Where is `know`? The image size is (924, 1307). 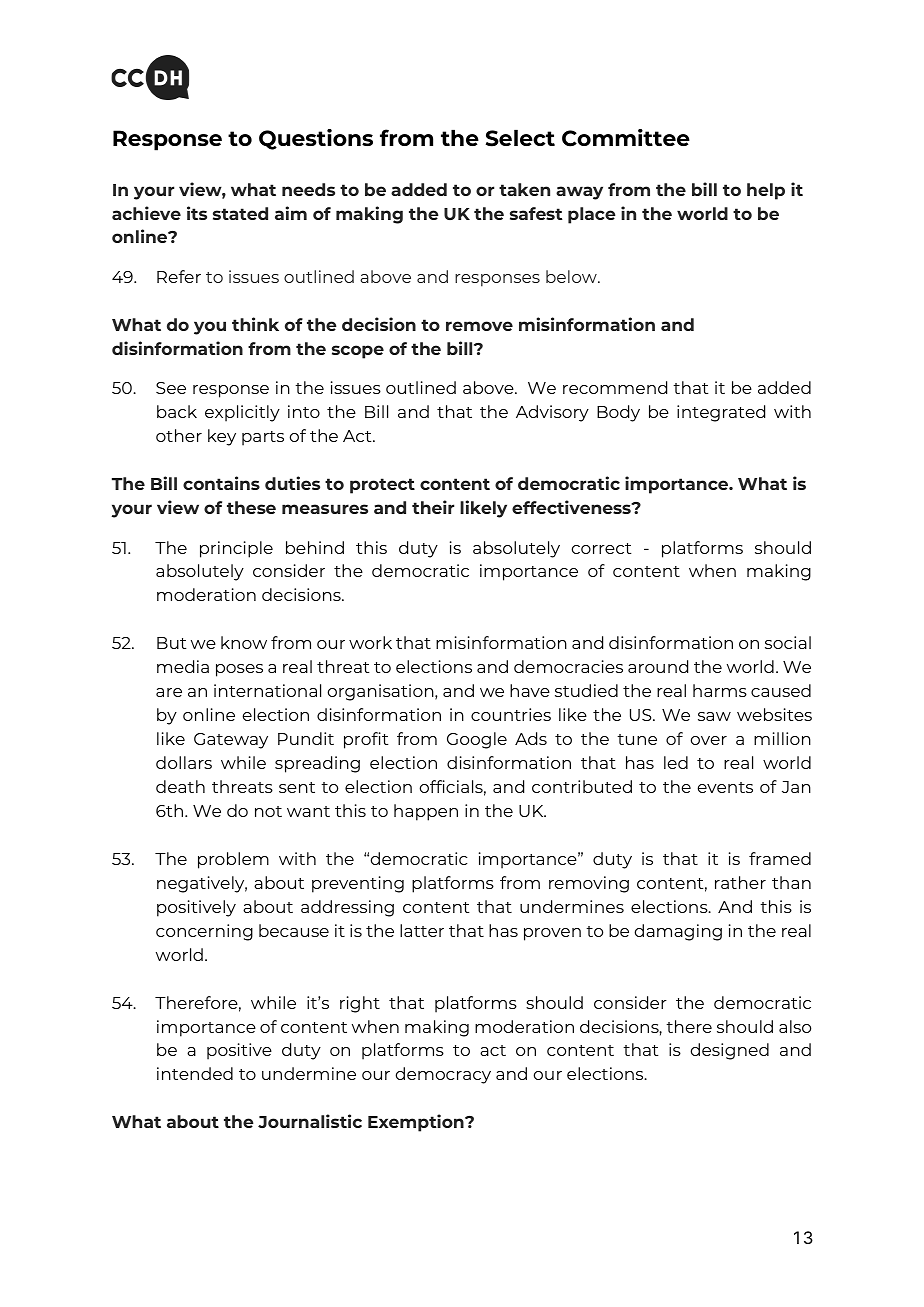 know is located at coordinates (244, 642).
